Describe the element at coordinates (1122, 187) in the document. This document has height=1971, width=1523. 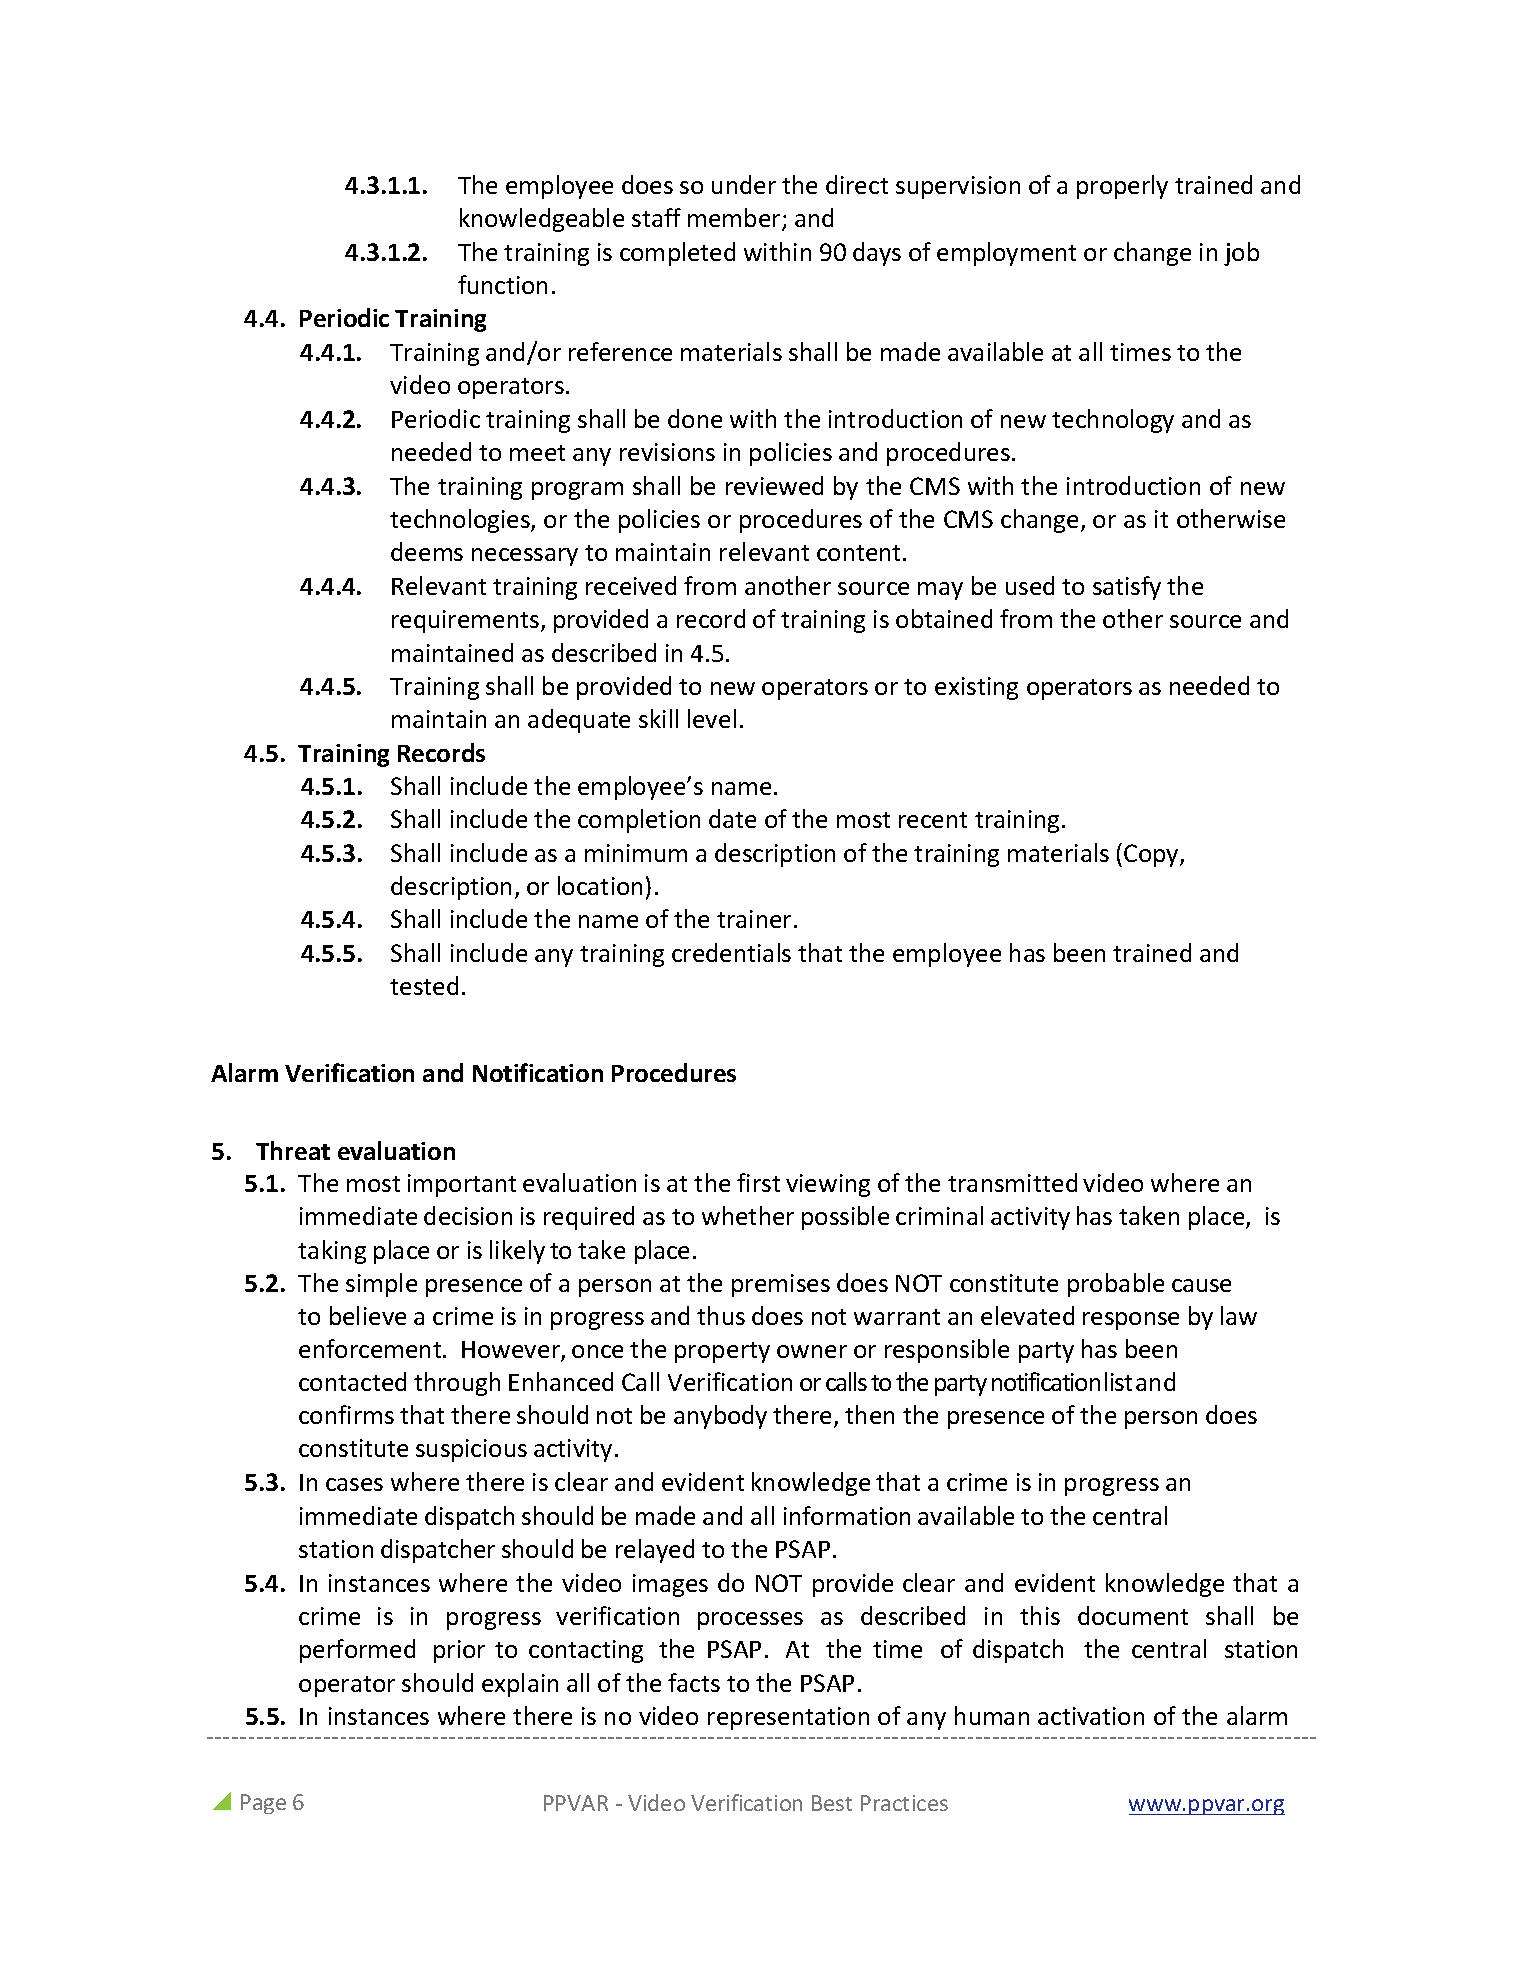
I see `properly` at that location.
